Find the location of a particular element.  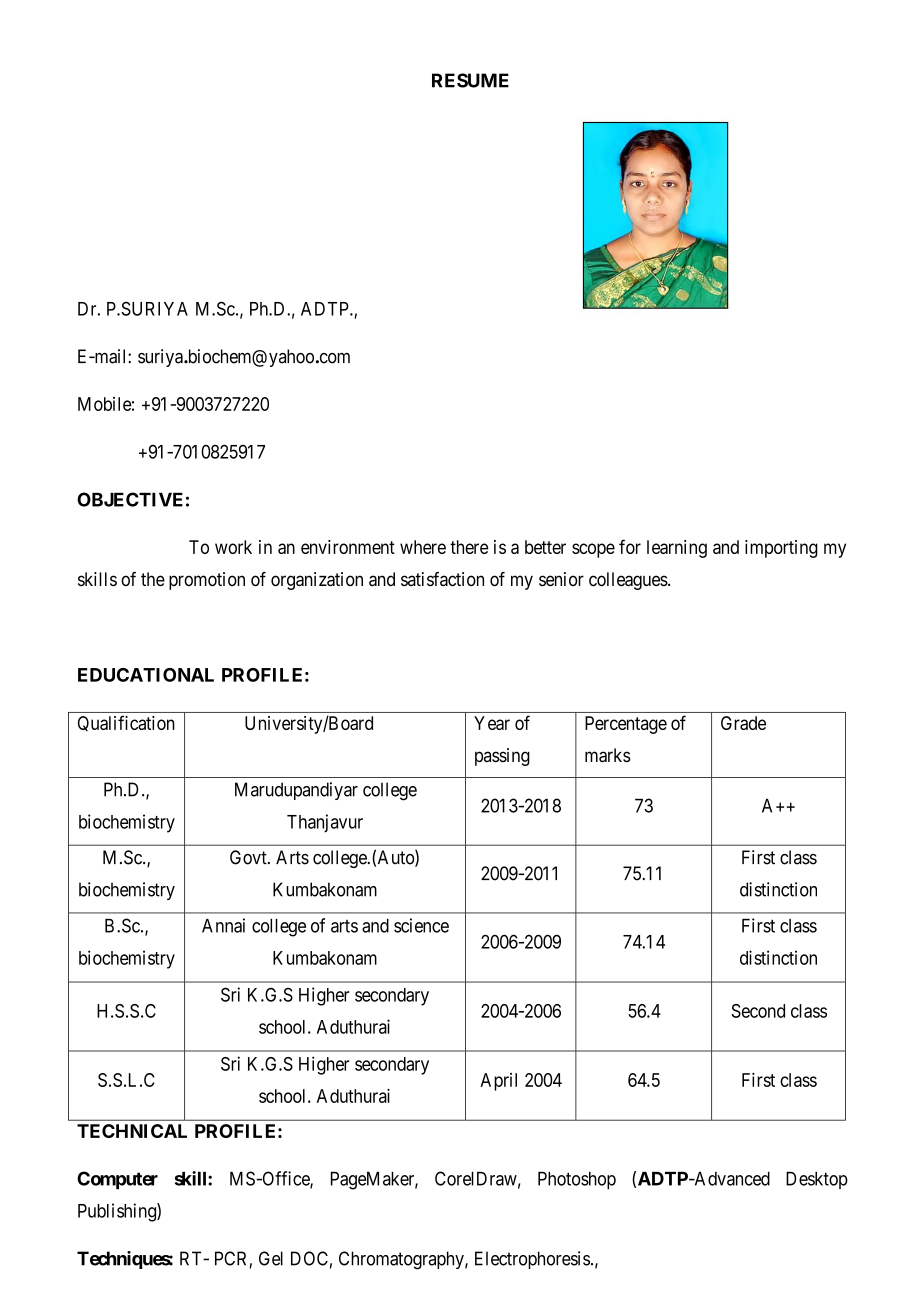

science is located at coordinates (421, 925).
